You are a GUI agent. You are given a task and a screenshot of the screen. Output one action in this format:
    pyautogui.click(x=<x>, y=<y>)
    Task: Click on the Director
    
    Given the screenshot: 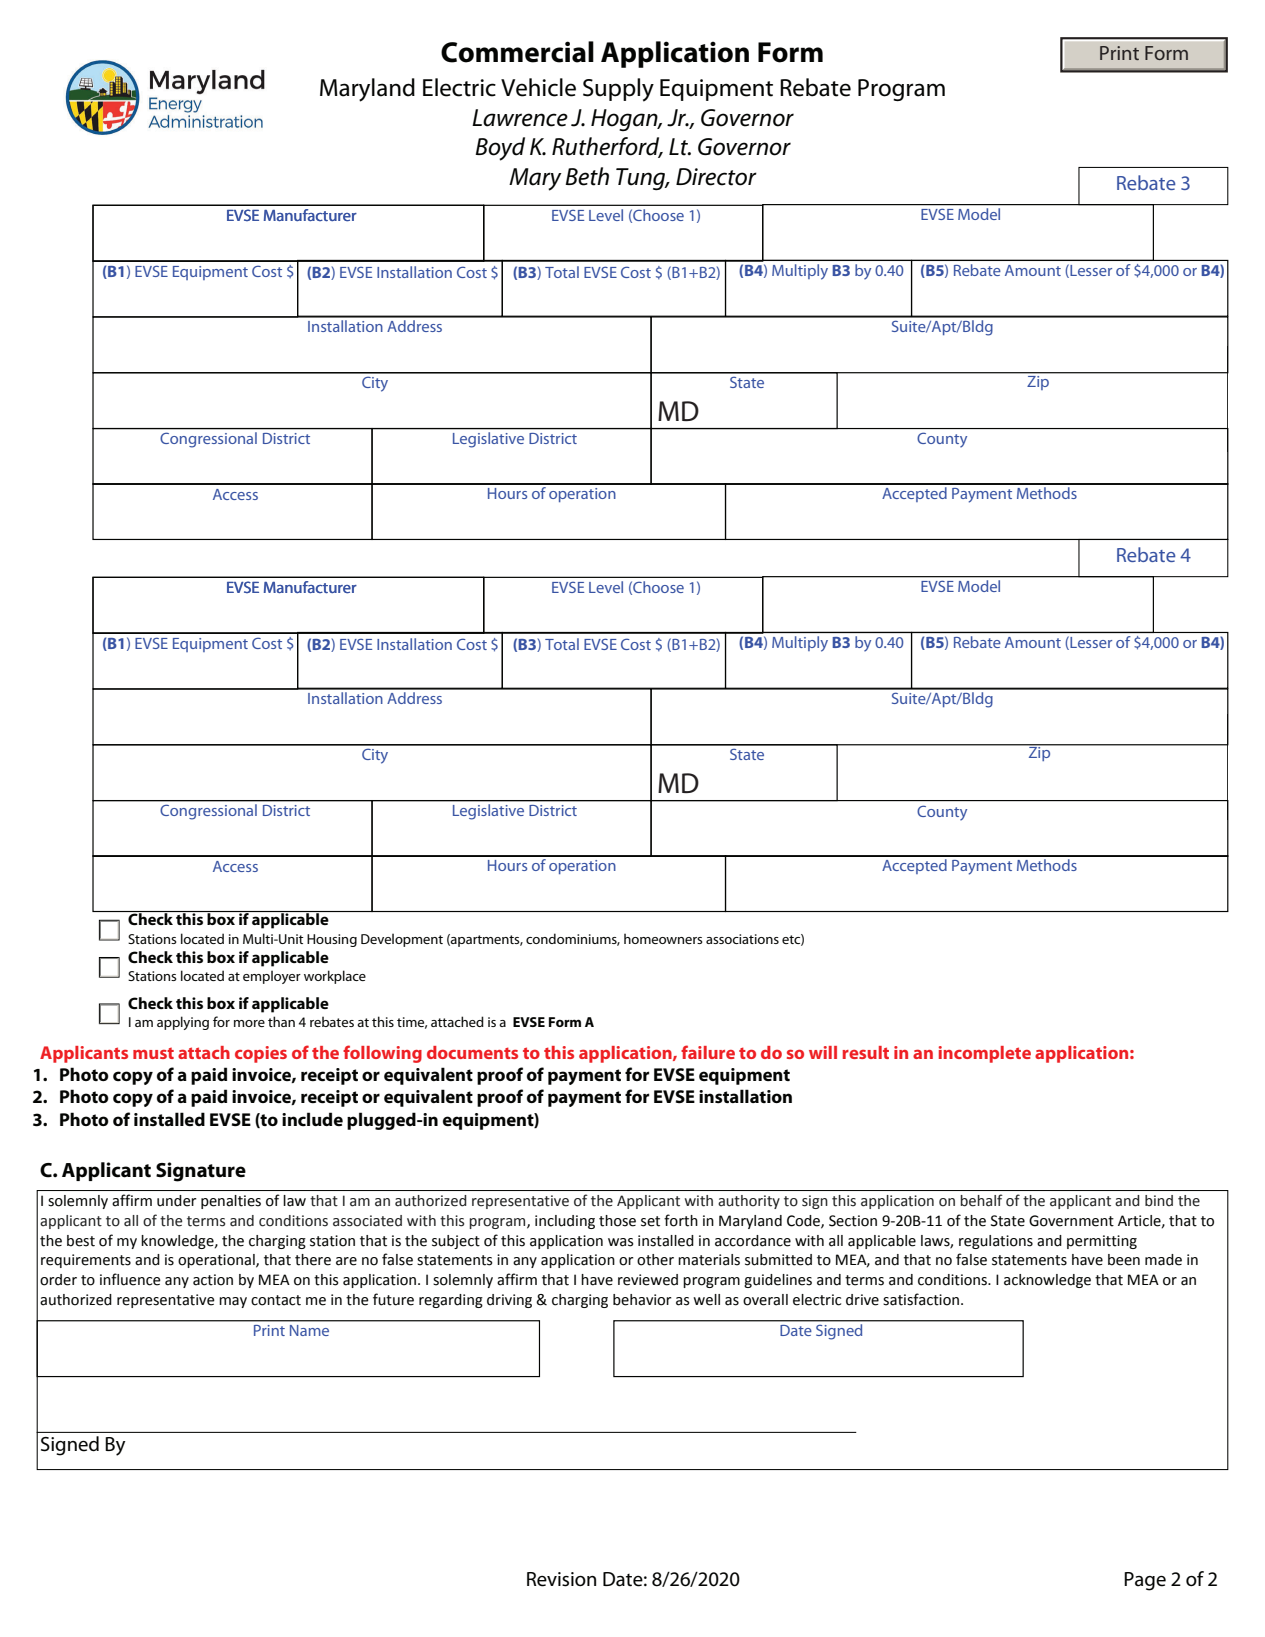 What is the action you would take?
    pyautogui.click(x=716, y=177)
